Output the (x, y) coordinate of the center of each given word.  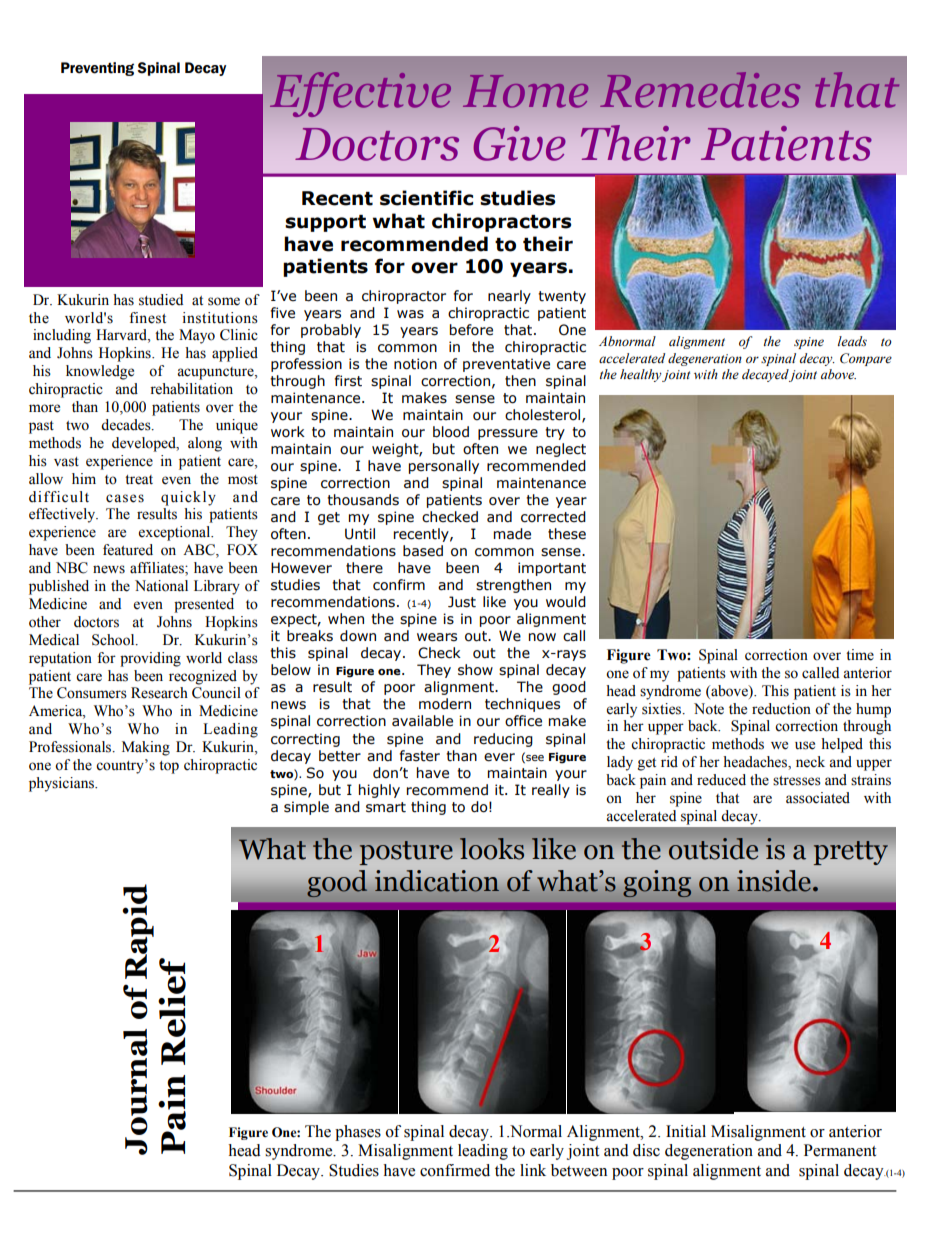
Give (520, 143)
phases (358, 1133)
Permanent (840, 1150)
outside (713, 849)
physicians (62, 784)
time (860, 655)
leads (852, 341)
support (325, 223)
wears (437, 637)
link (533, 1170)
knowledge (100, 372)
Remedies (700, 90)
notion (415, 364)
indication (437, 881)
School (114, 640)
